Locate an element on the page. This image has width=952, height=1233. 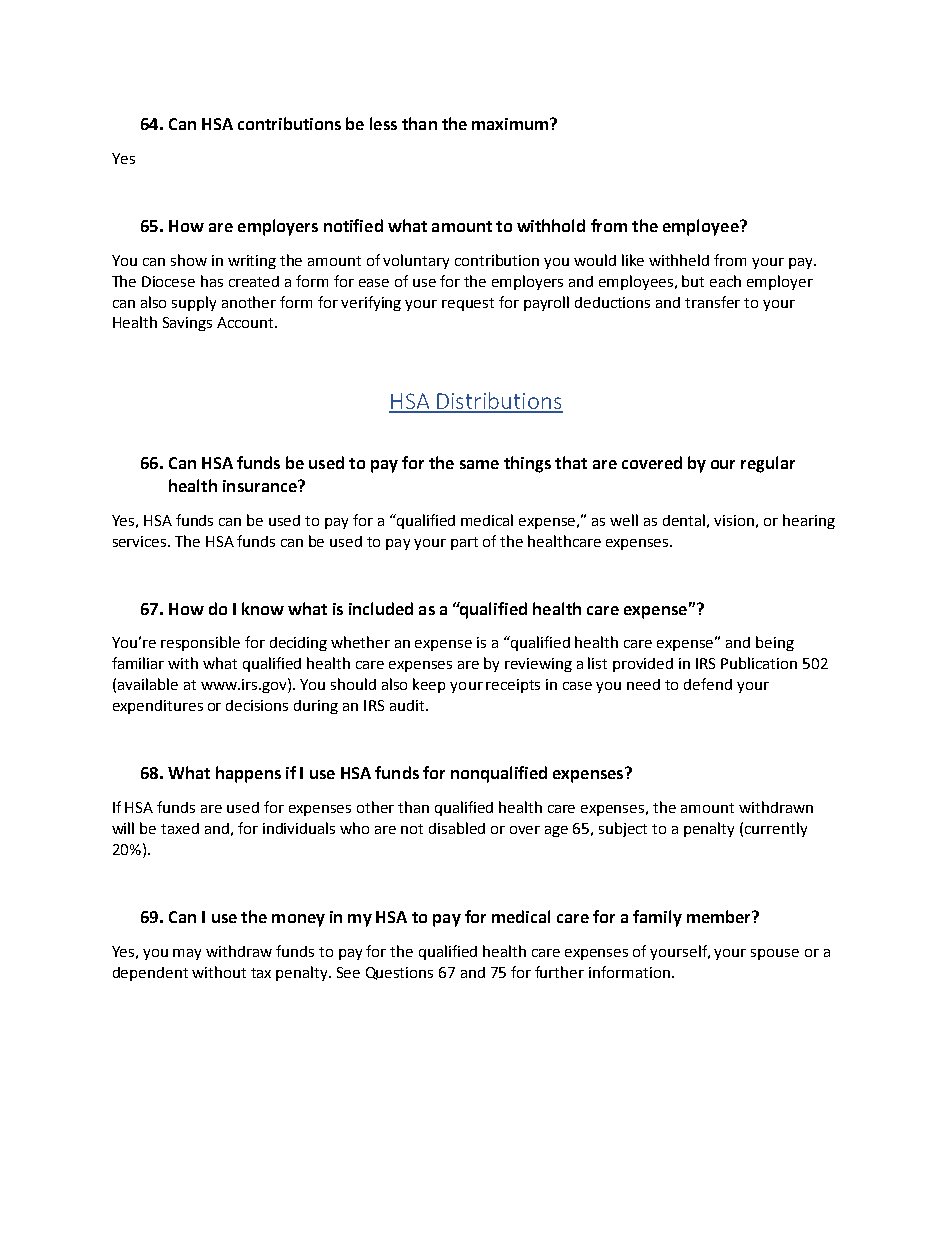
Questions is located at coordinates (399, 973).
